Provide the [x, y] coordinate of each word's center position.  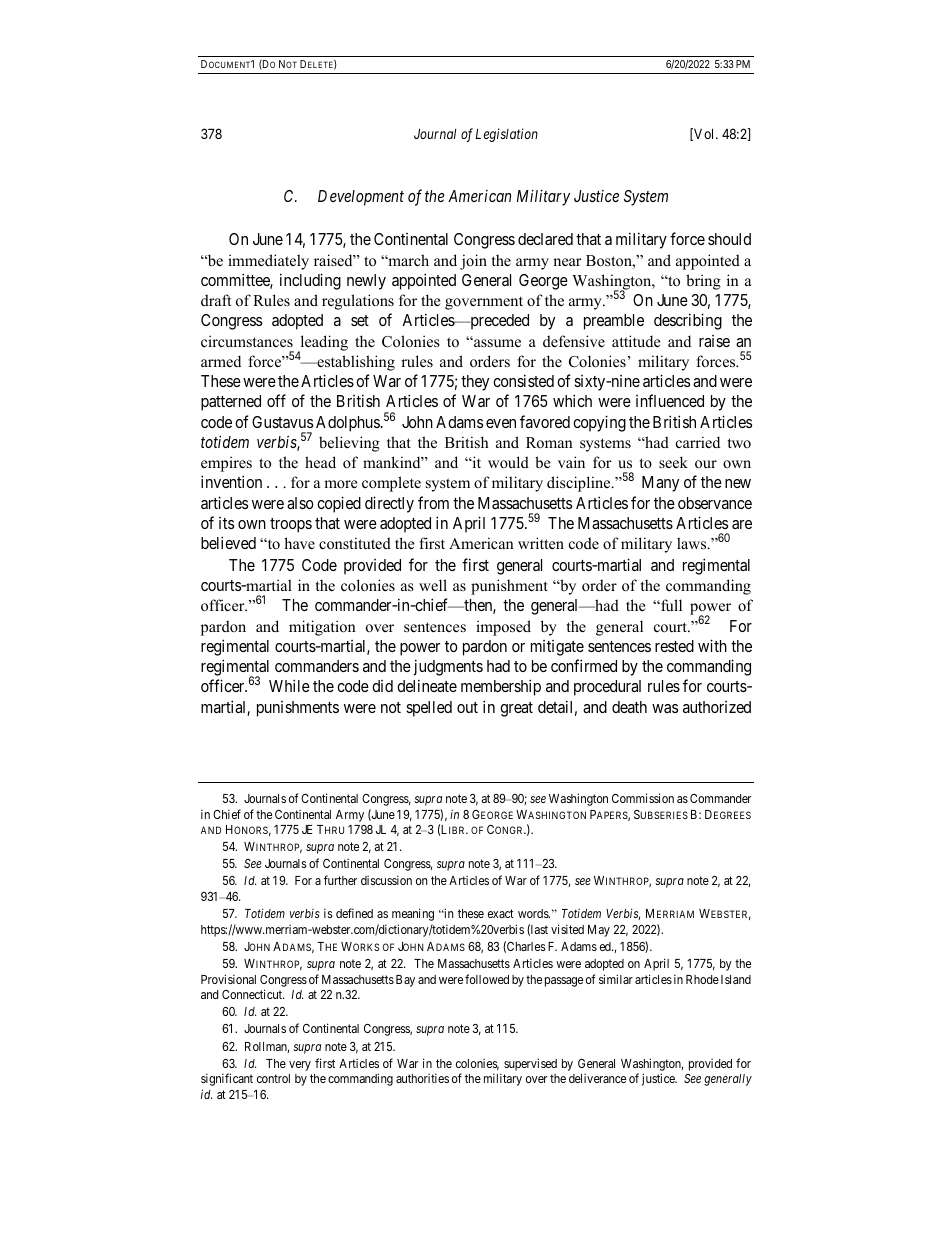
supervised [530, 1064]
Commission [643, 798]
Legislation [506, 135]
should [729, 239]
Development [361, 198]
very [300, 1066]
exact [501, 913]
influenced [670, 400]
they [475, 383]
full [670, 605]
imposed [503, 628]
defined [354, 913]
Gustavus [282, 422]
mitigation [322, 628]
